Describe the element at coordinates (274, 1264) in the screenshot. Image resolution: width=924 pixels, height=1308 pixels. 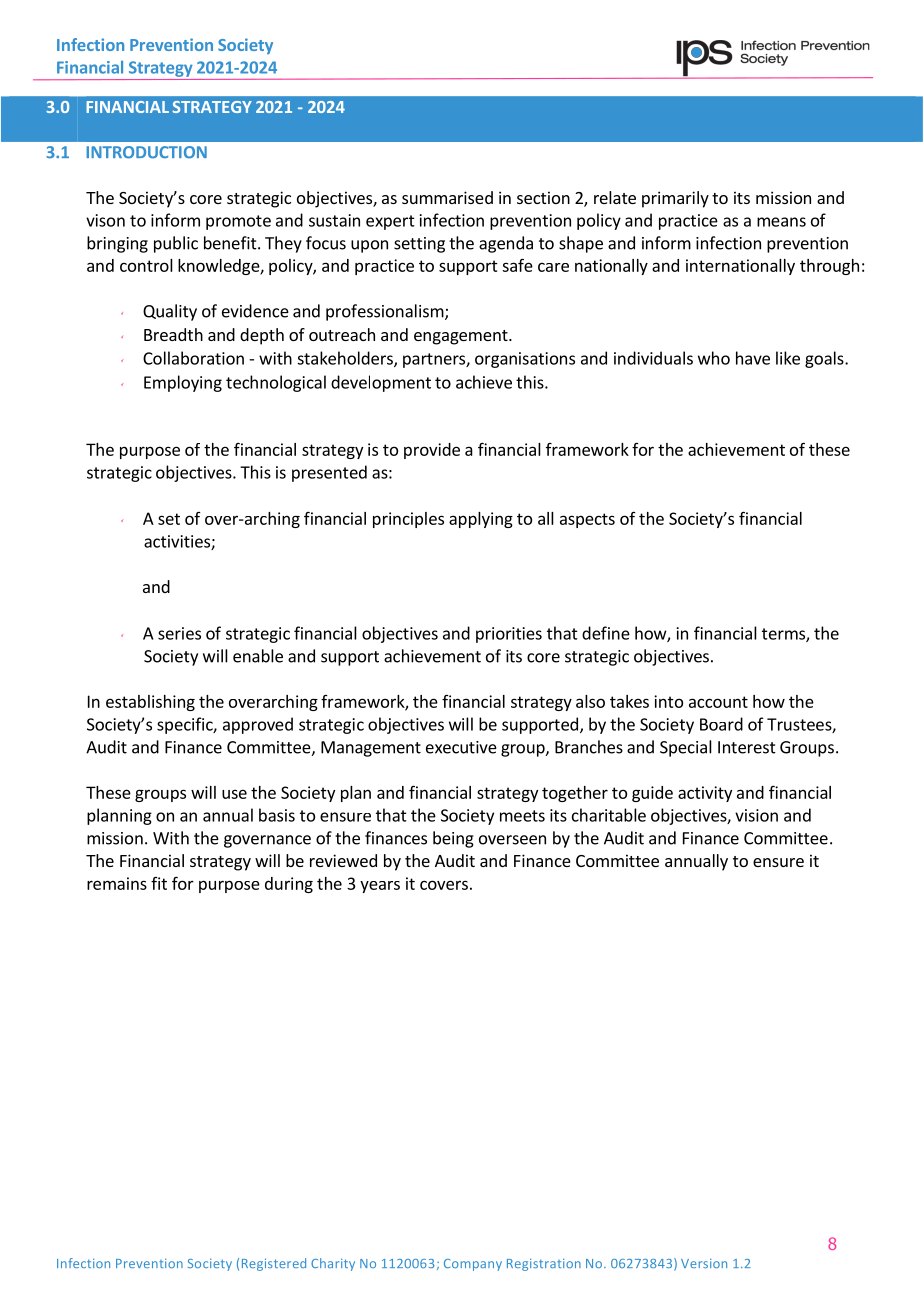
I see `Registered` at that location.
